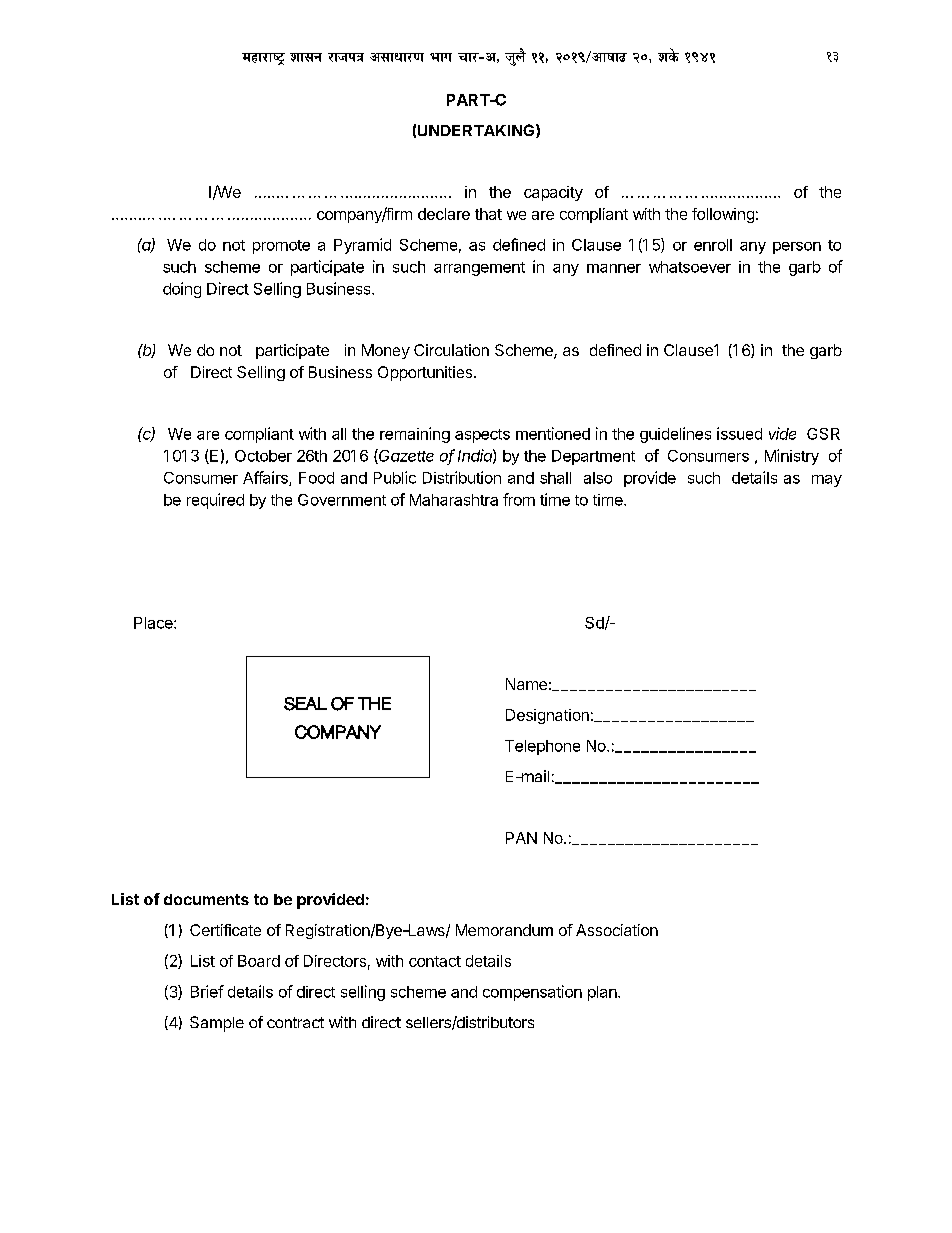 The image size is (952, 1233). Describe the element at coordinates (281, 247) in the screenshot. I see `promote` at that location.
